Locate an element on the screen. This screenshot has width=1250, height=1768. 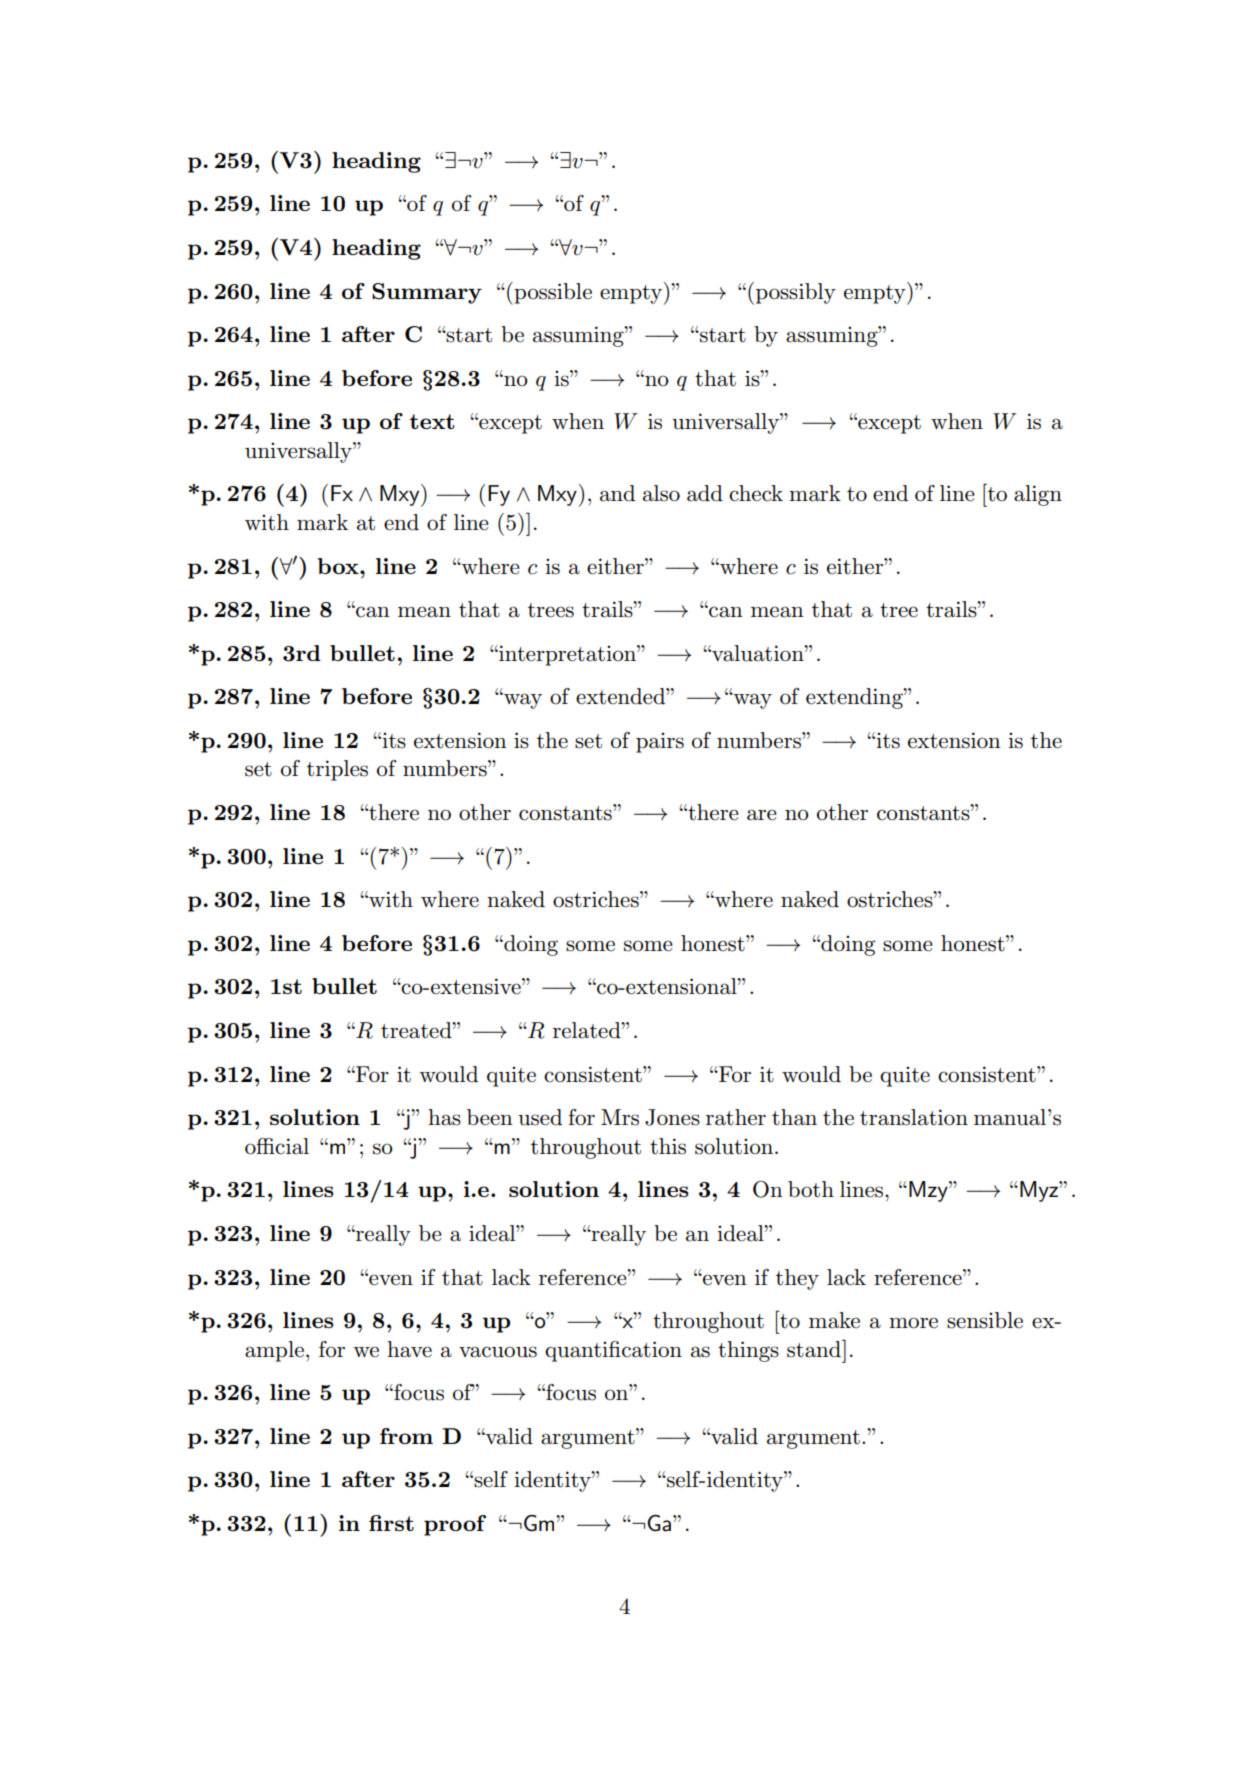
translation is located at coordinates (914, 1117).
